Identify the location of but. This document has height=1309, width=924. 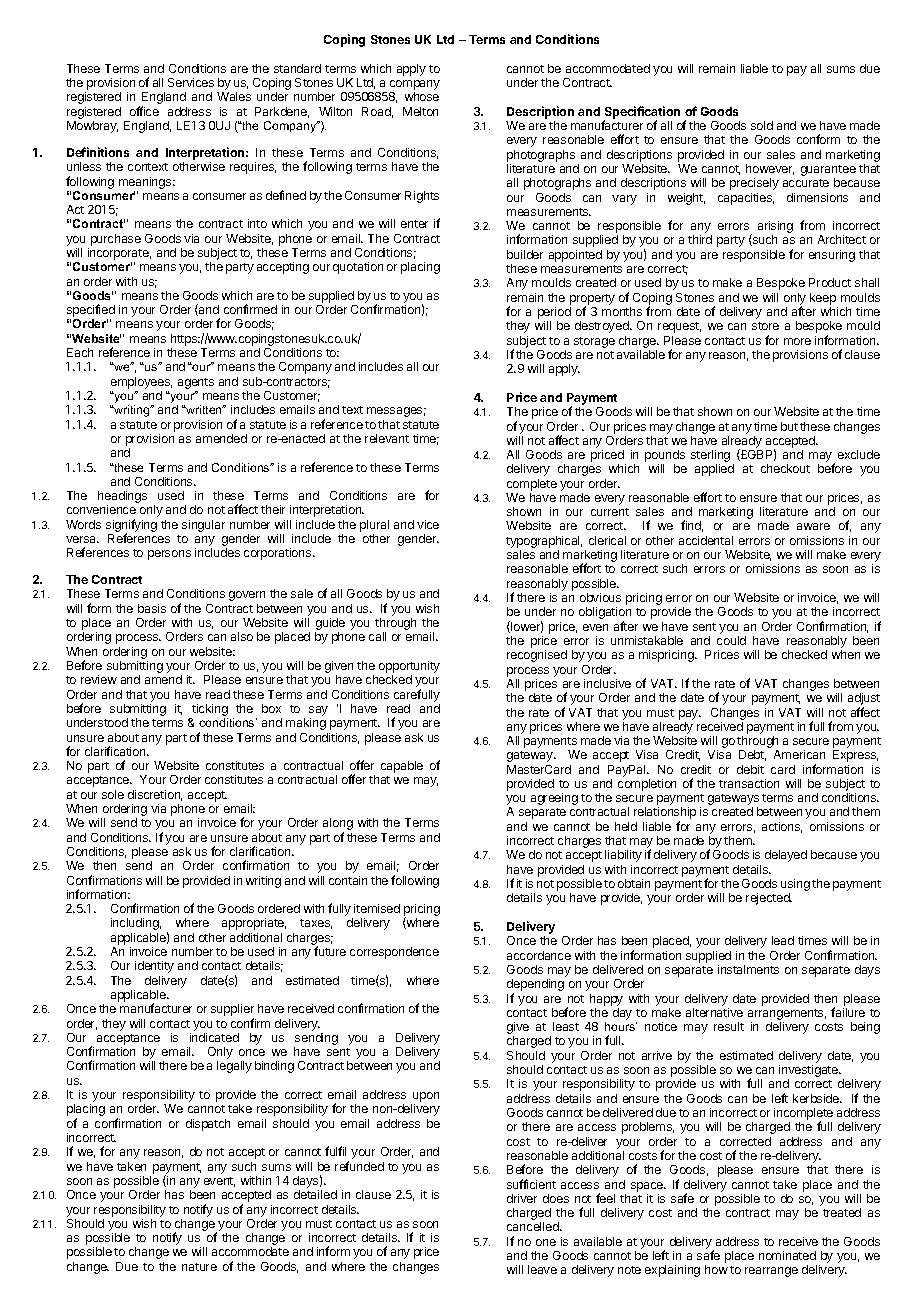
(789, 426).
